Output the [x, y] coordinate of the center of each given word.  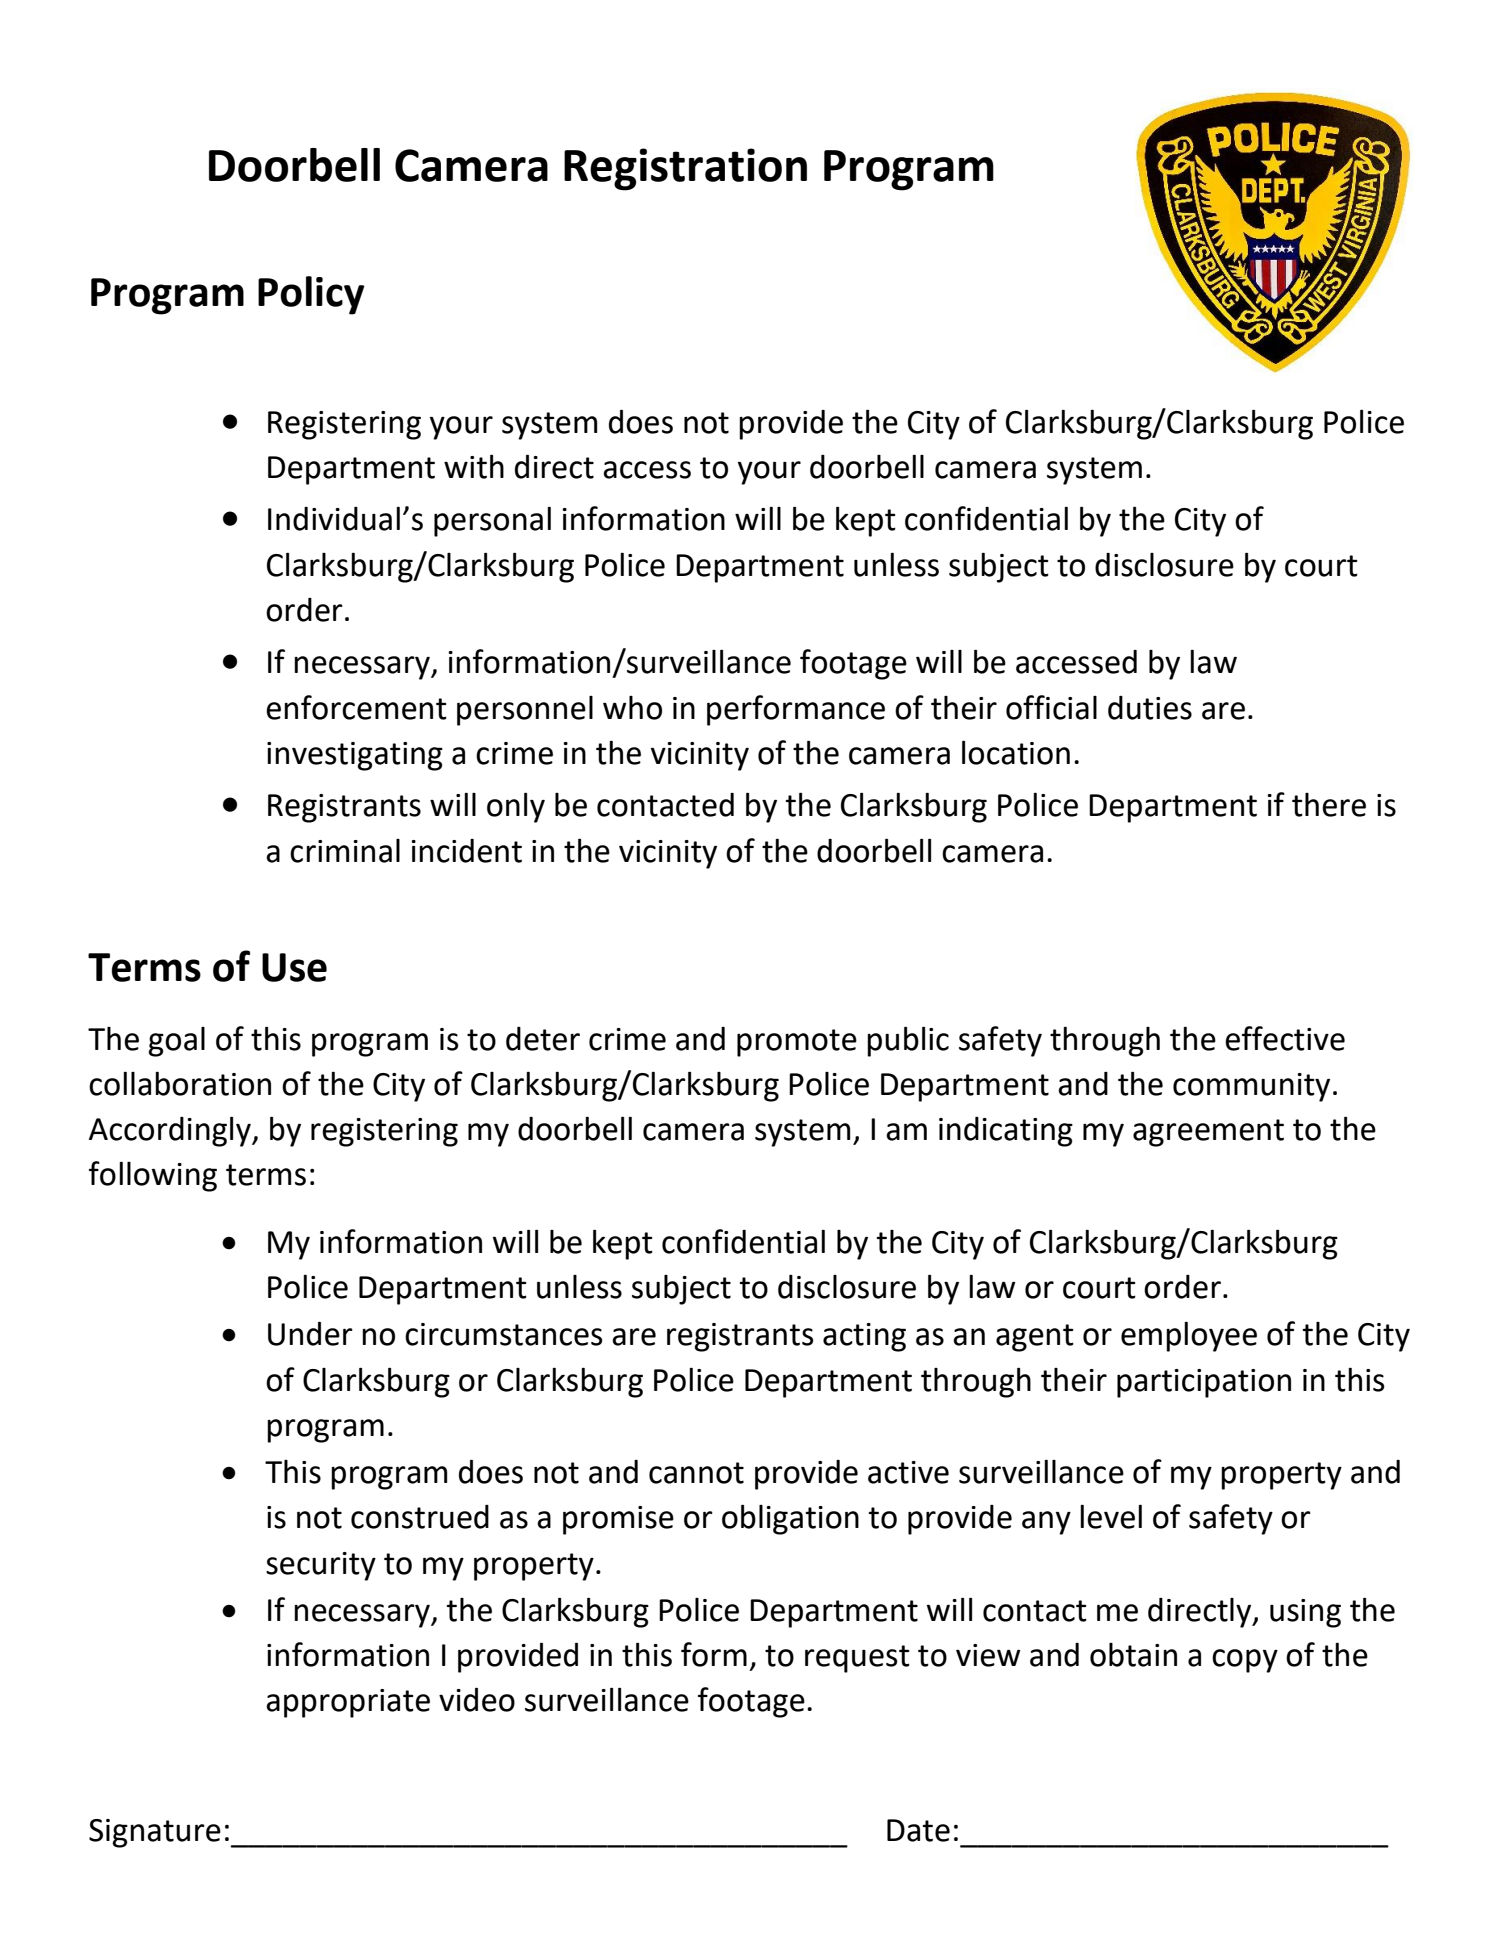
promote [797, 1043]
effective [1285, 1038]
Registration [685, 169]
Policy [311, 295]
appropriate [348, 1703]
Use [294, 967]
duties [1150, 708]
